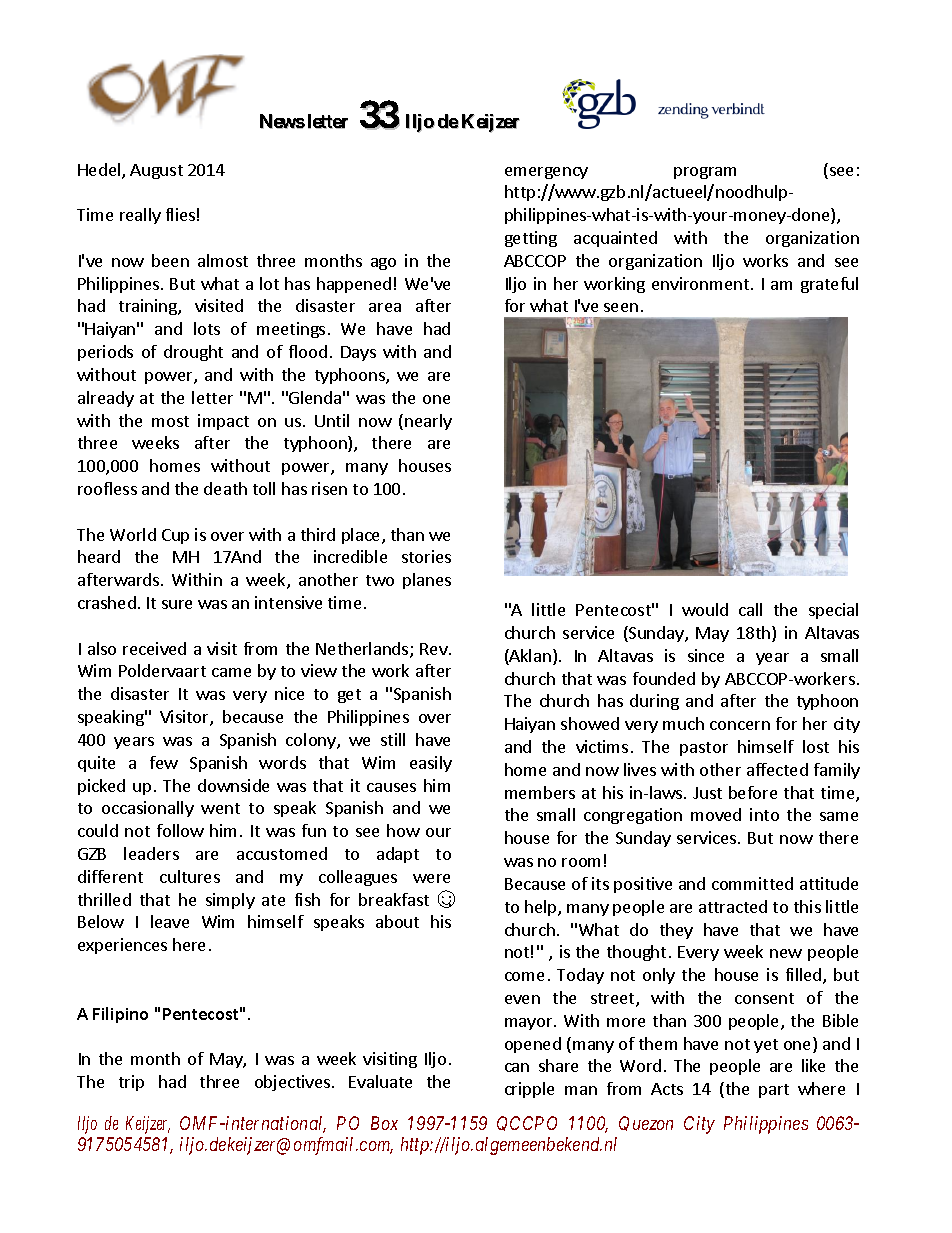 This document has width=952, height=1233. Describe the element at coordinates (225, 488) in the document. I see `death` at that location.
